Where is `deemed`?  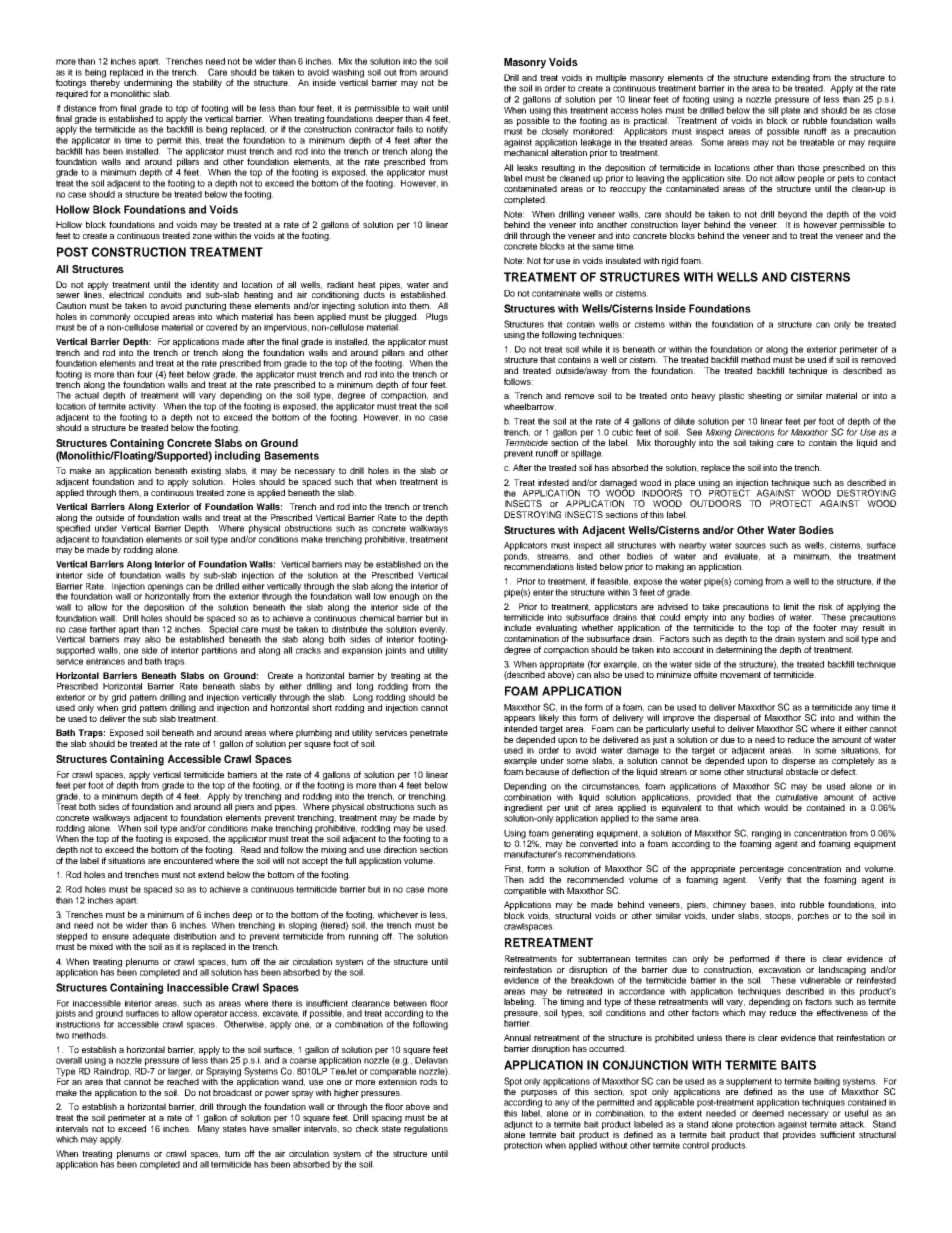
deemed is located at coordinates (768, 1112).
